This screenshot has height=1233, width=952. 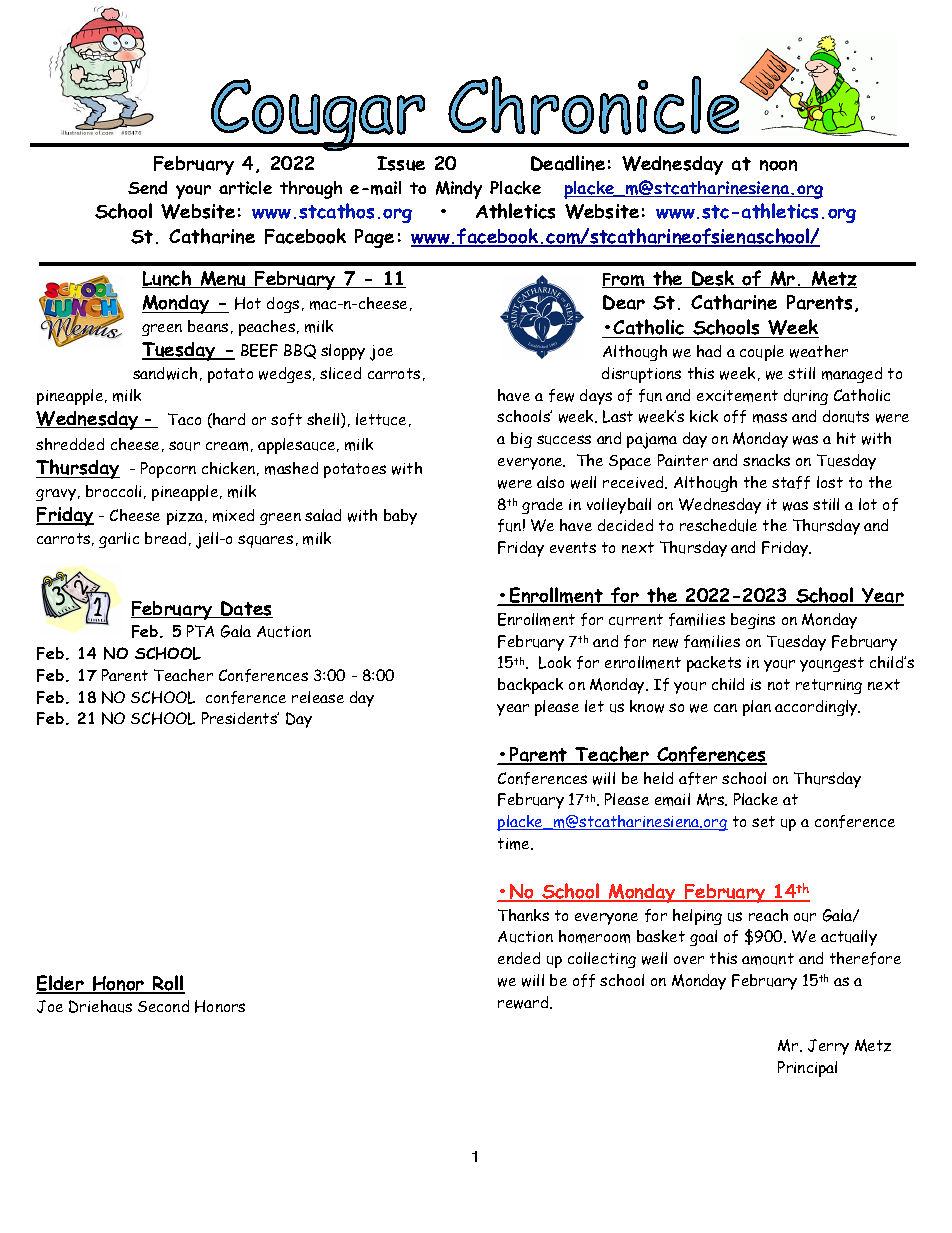 What do you see at coordinates (753, 621) in the screenshot?
I see `begins` at bounding box center [753, 621].
